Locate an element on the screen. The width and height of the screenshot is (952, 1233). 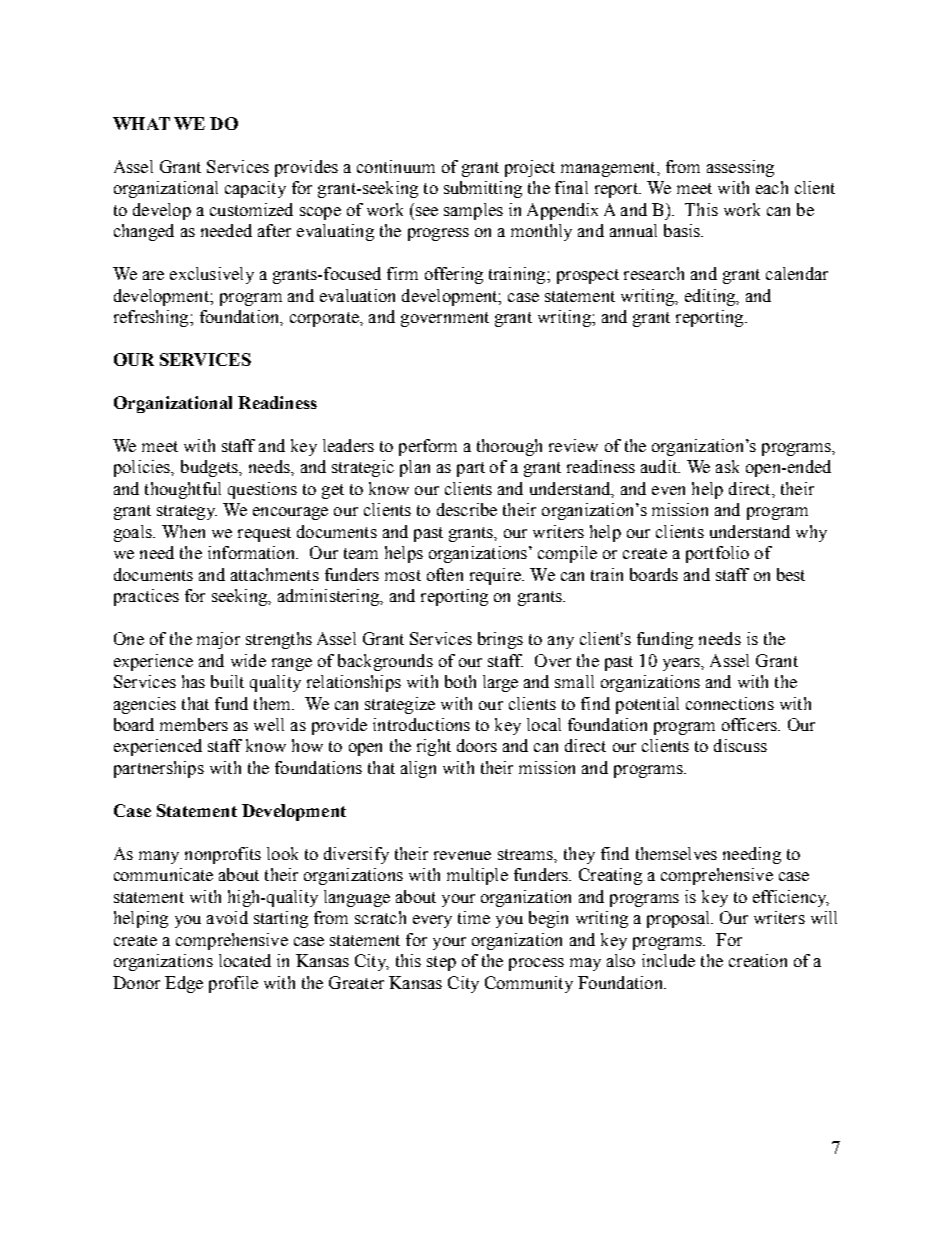
information is located at coordinates (252, 552).
